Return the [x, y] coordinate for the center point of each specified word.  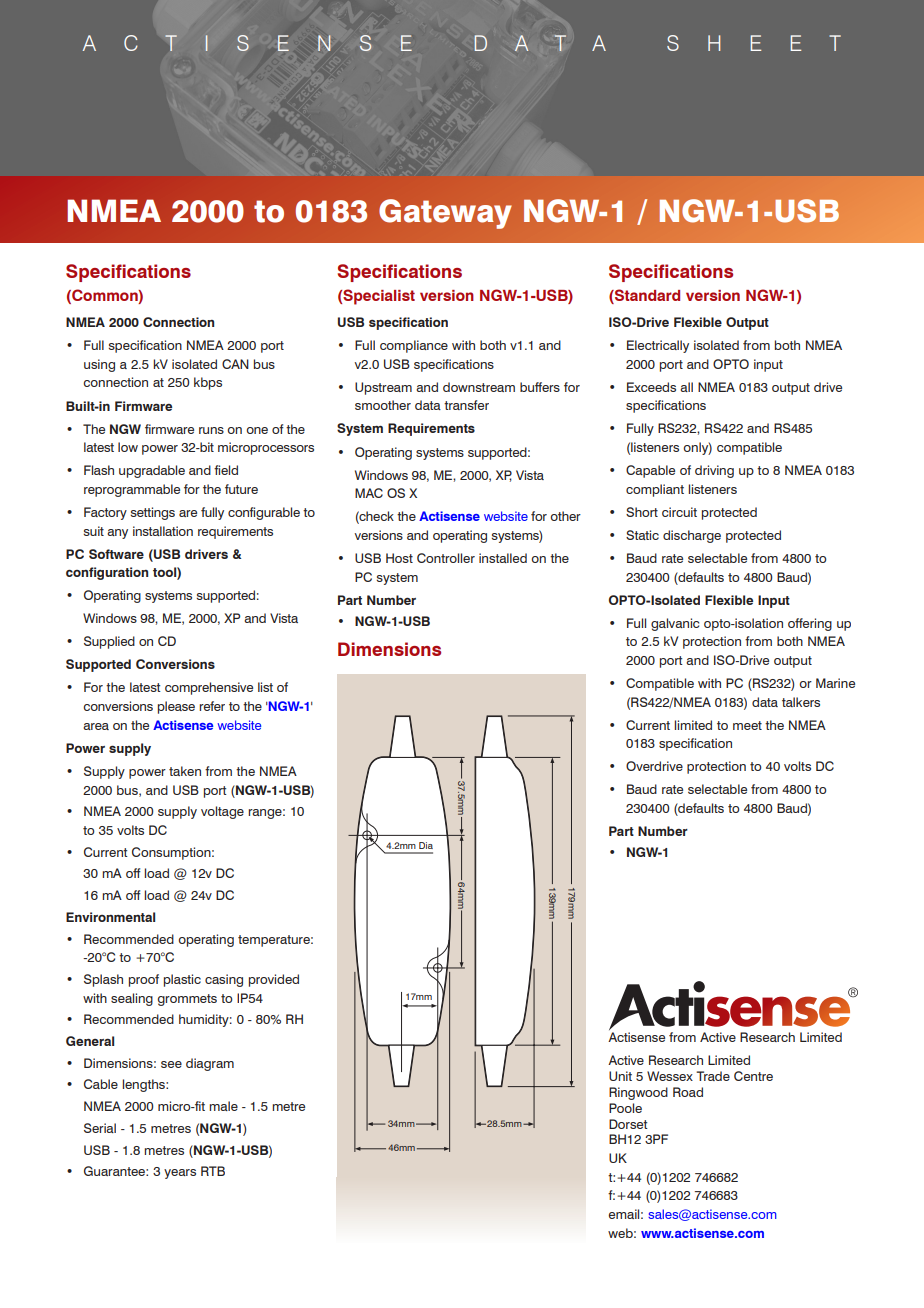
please [176, 707]
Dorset [628, 1124]
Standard [646, 296]
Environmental [110, 917]
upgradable [152, 471]
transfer [466, 405]
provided [274, 980]
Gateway [445, 214]
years [180, 1174]
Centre [753, 1076]
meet [747, 725]
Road [688, 1092]
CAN [235, 364]
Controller [446, 558]
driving [714, 471]
